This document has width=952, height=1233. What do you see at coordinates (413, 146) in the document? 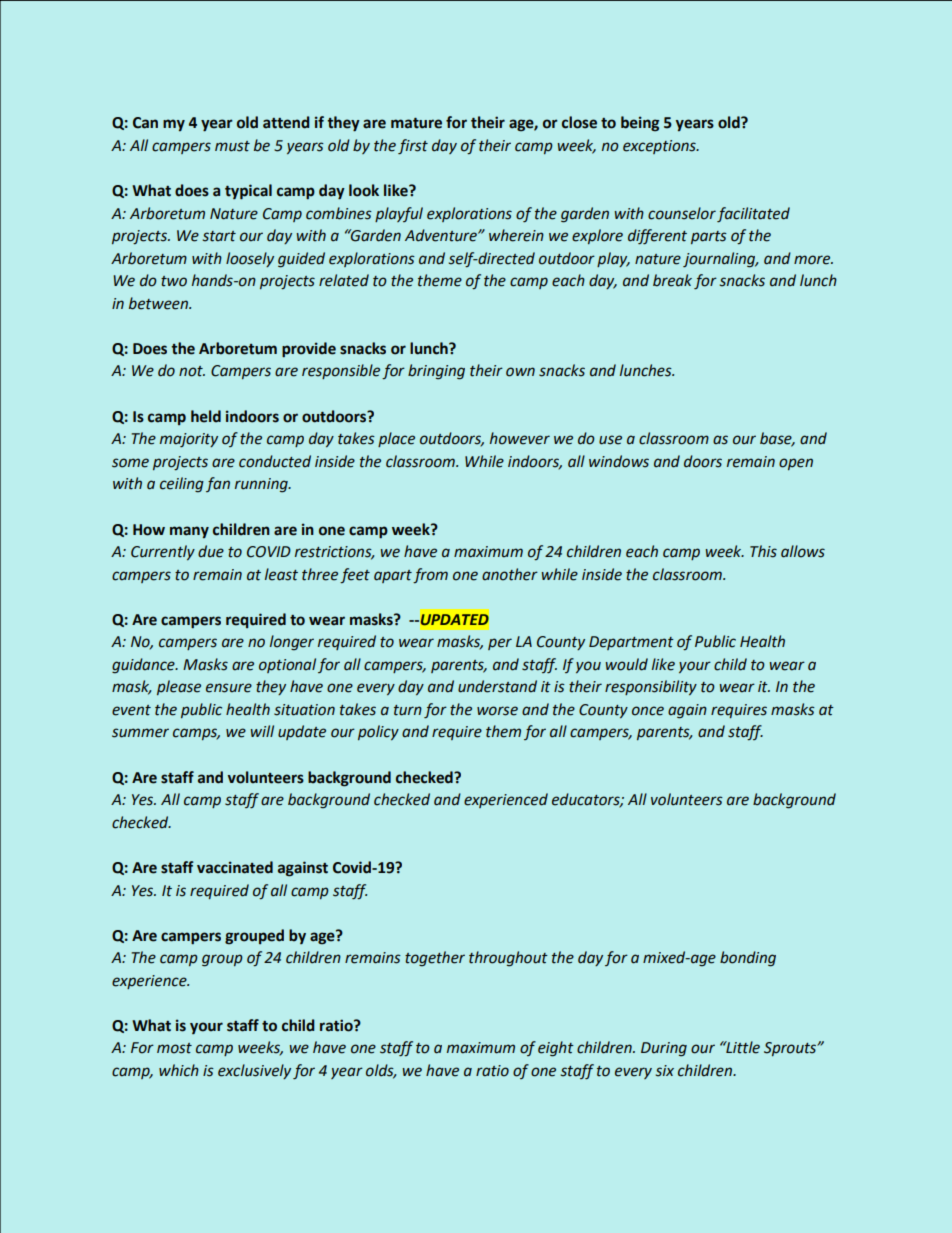
I see `first` at bounding box center [413, 146].
